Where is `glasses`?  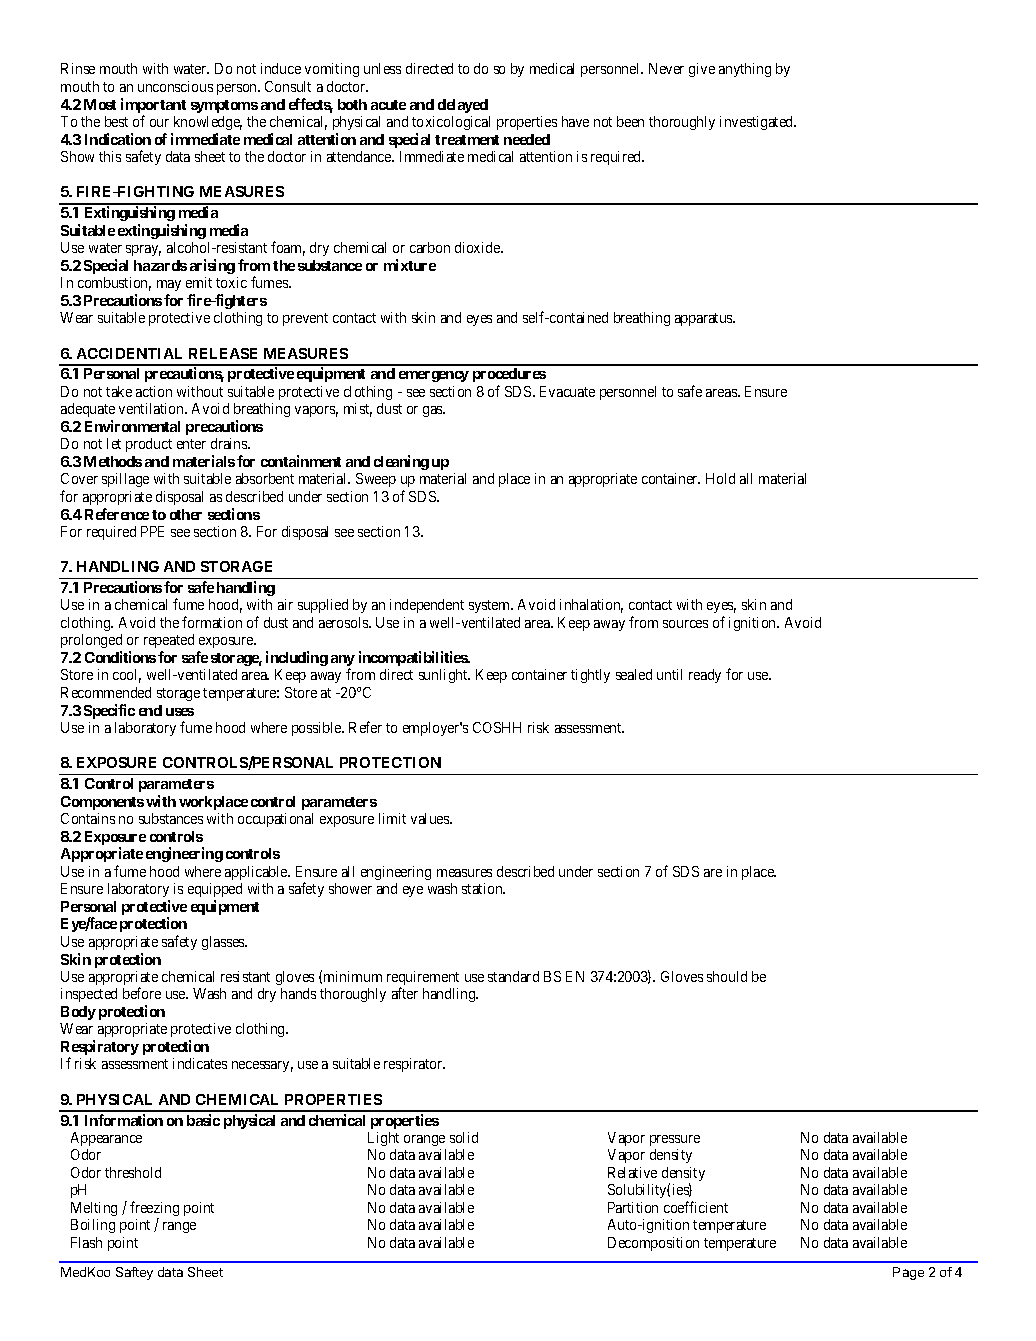
glasses is located at coordinates (224, 943).
